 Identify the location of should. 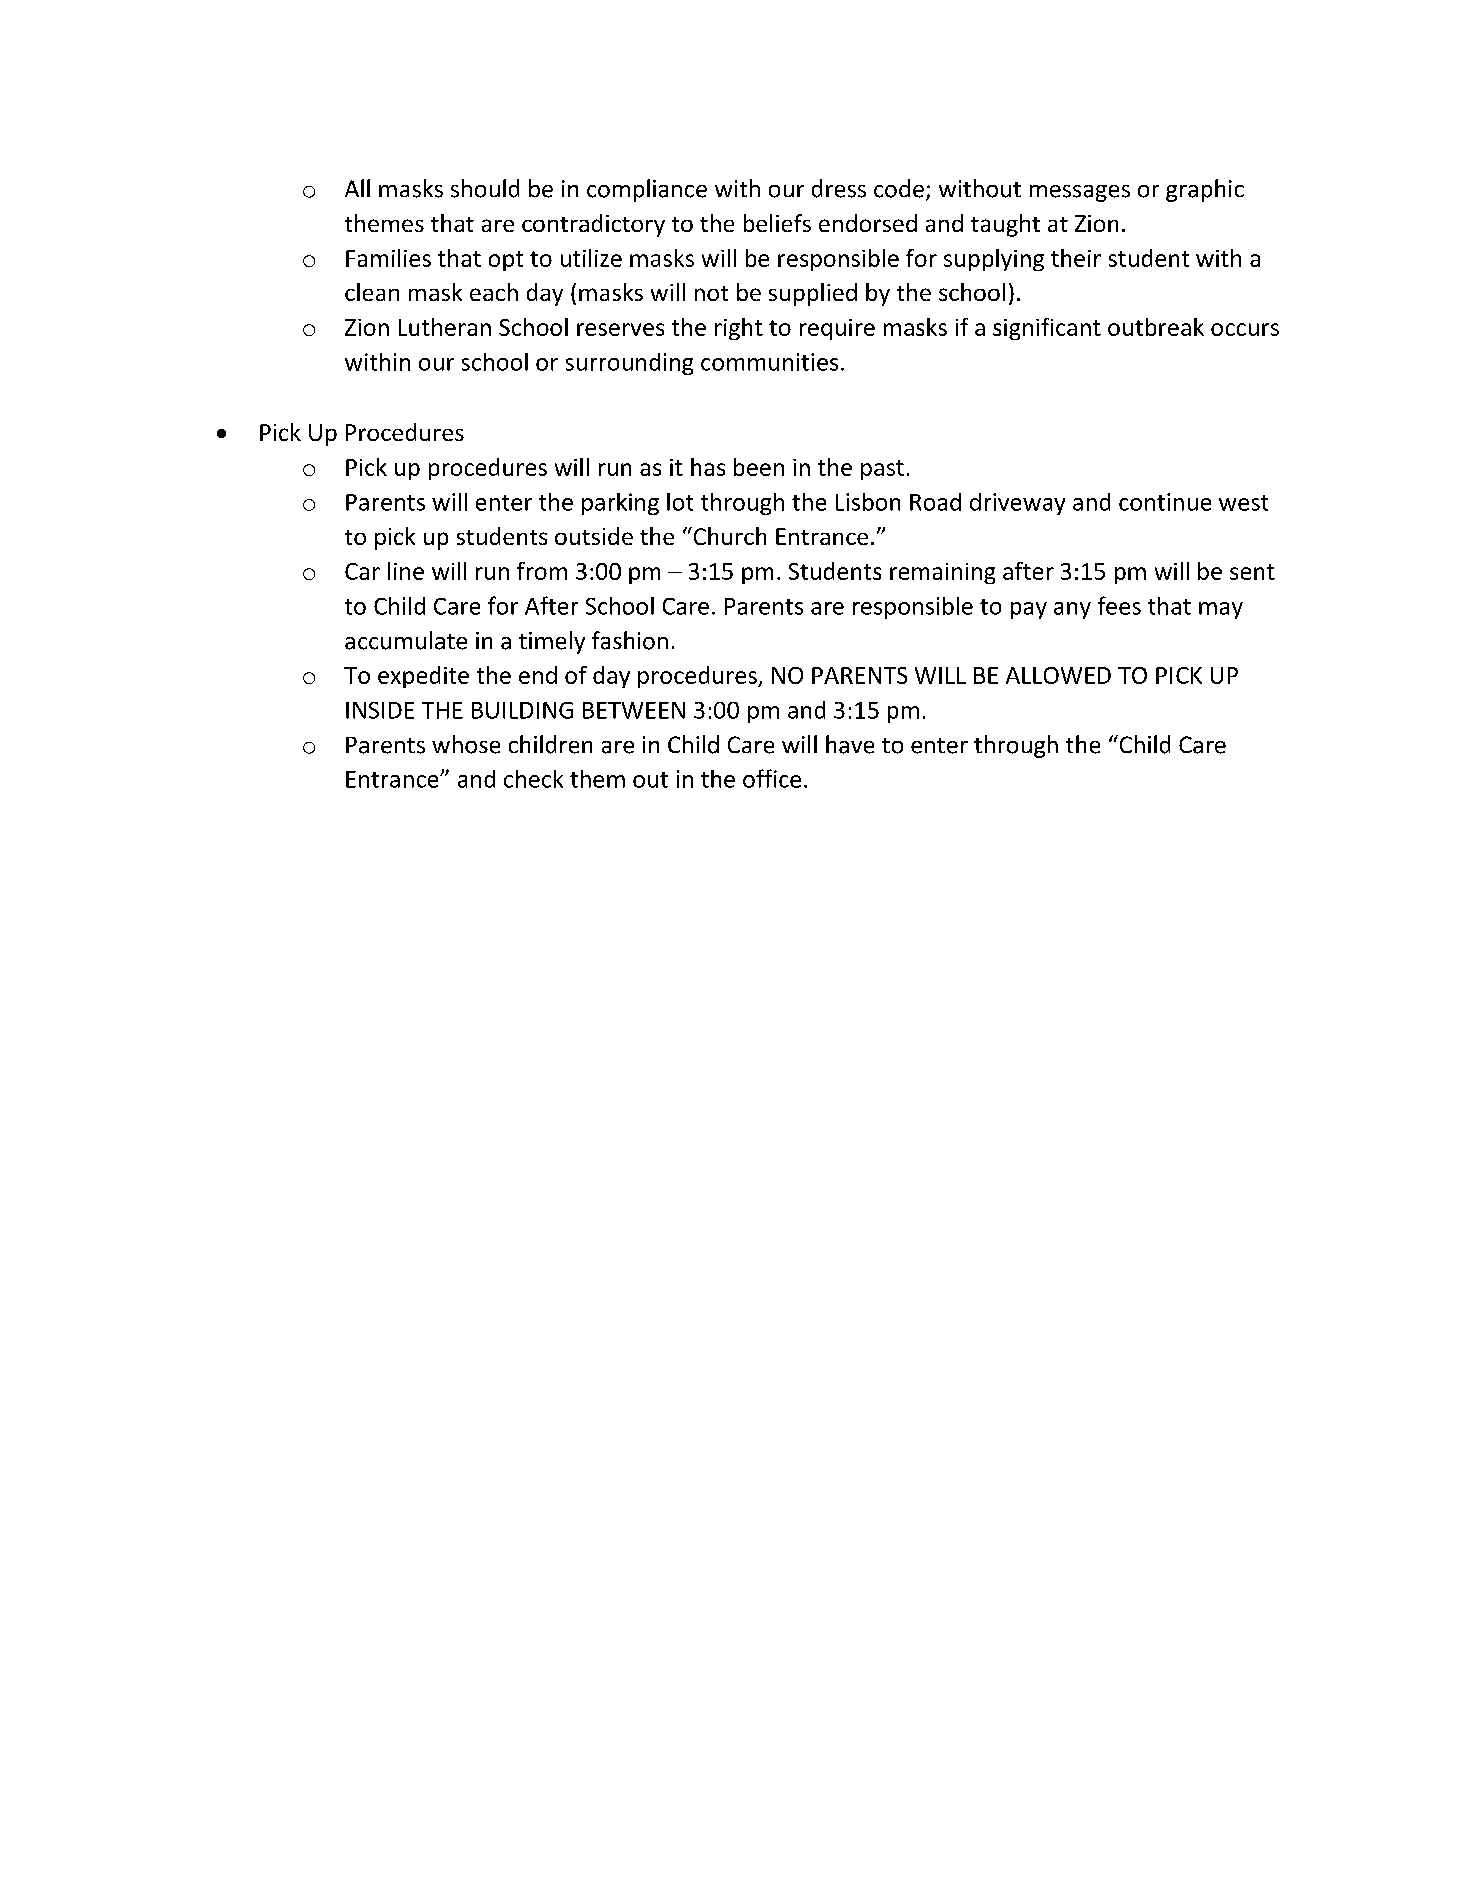
(485, 188).
